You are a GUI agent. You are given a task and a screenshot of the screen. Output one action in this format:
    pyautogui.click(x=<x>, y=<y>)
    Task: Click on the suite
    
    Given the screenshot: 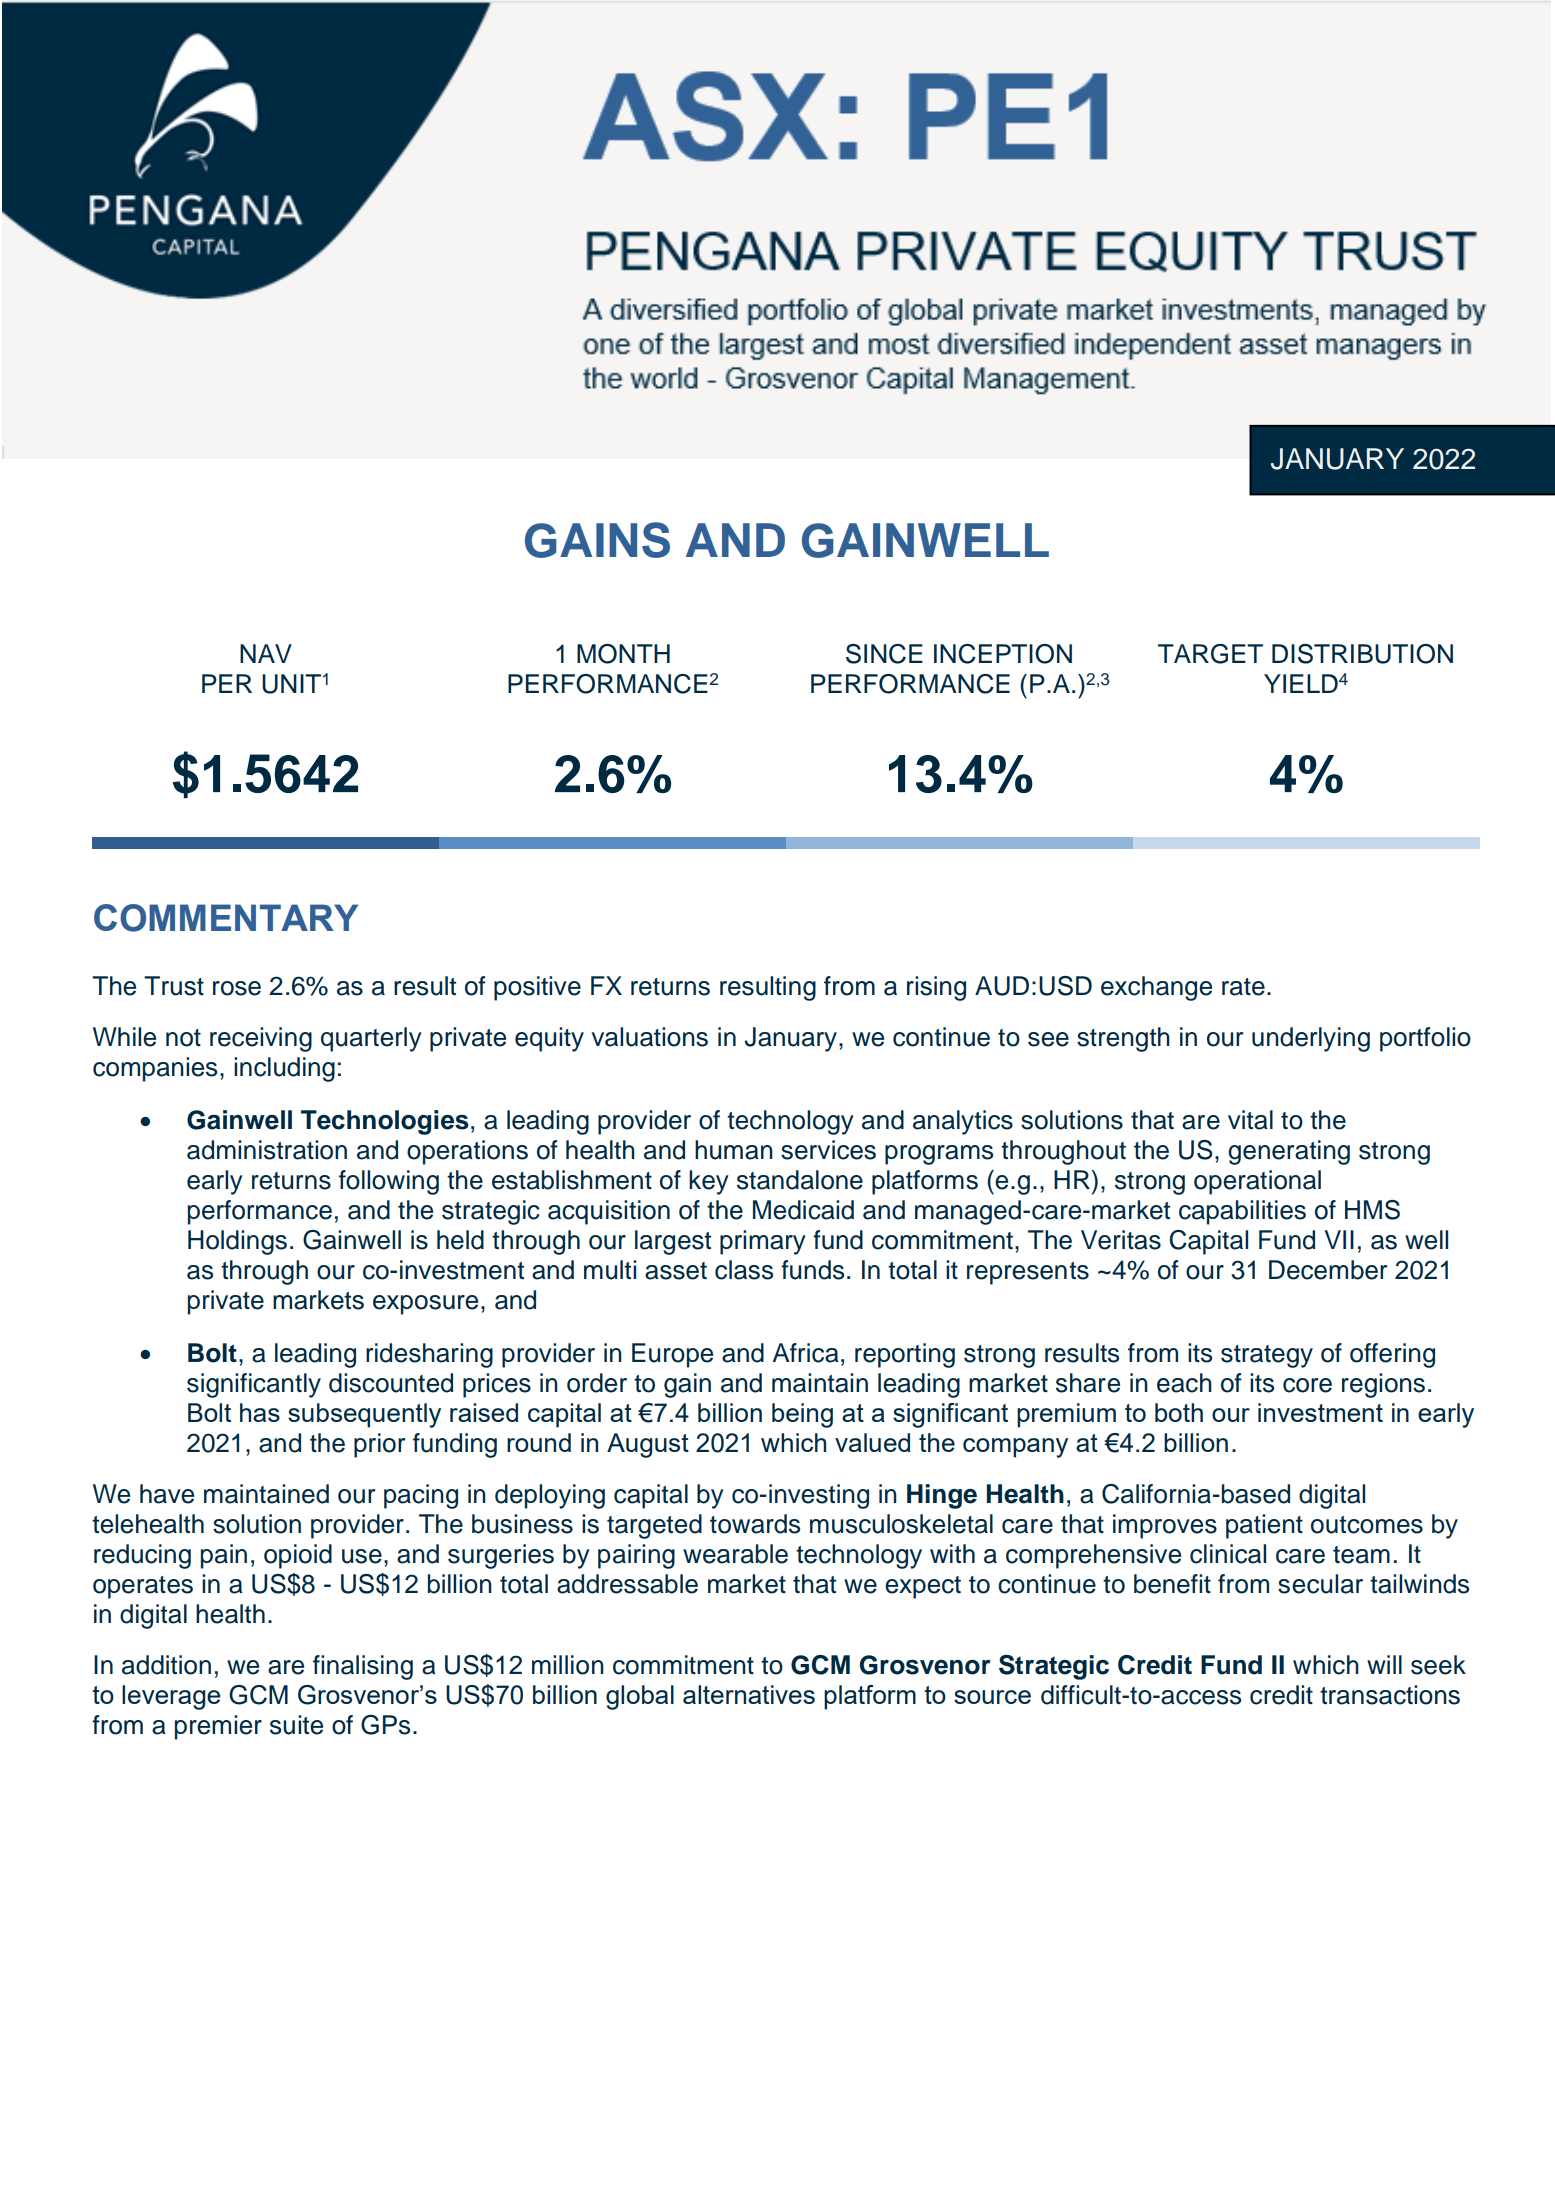 What is the action you would take?
    pyautogui.click(x=296, y=1725)
